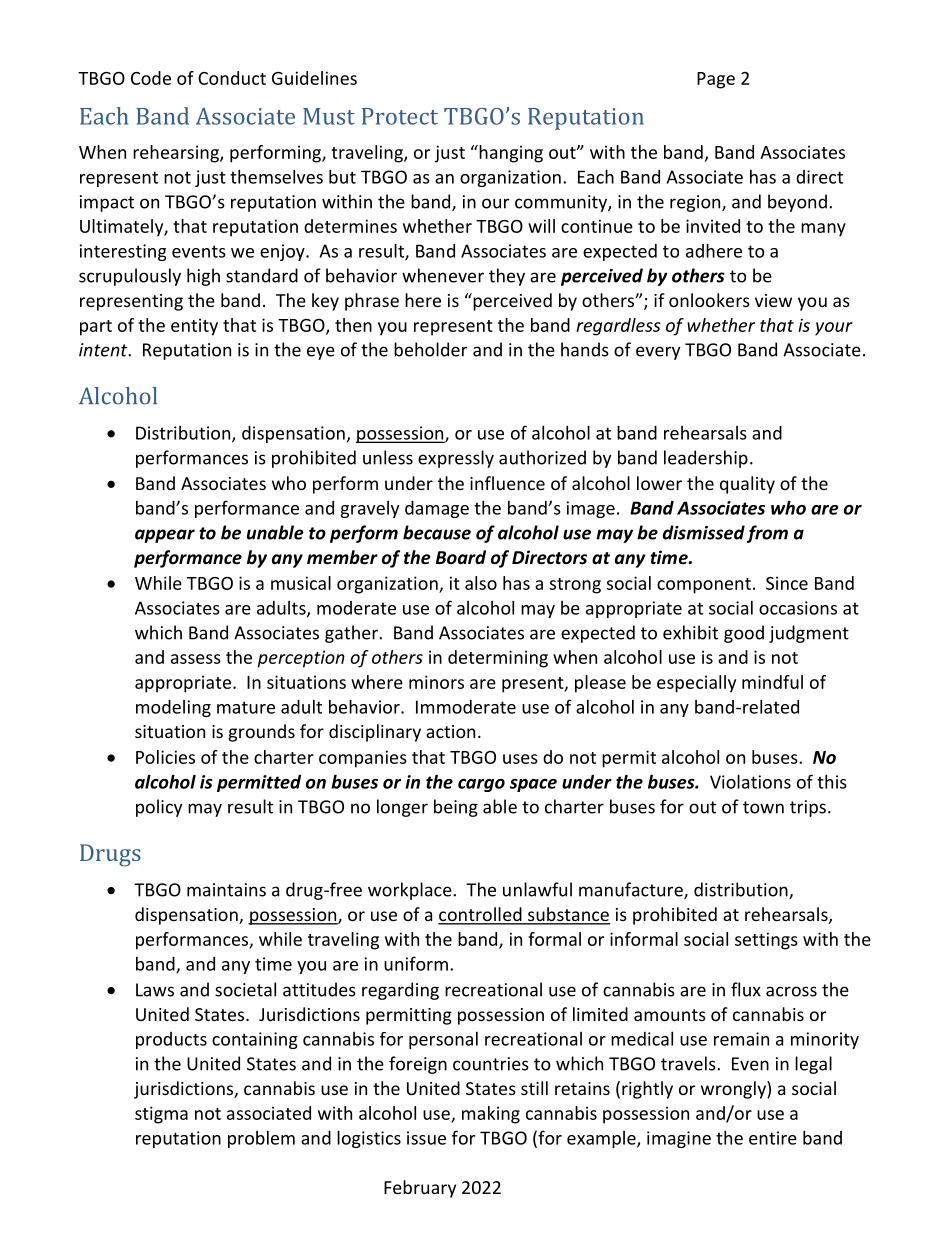  I want to click on town, so click(763, 807).
